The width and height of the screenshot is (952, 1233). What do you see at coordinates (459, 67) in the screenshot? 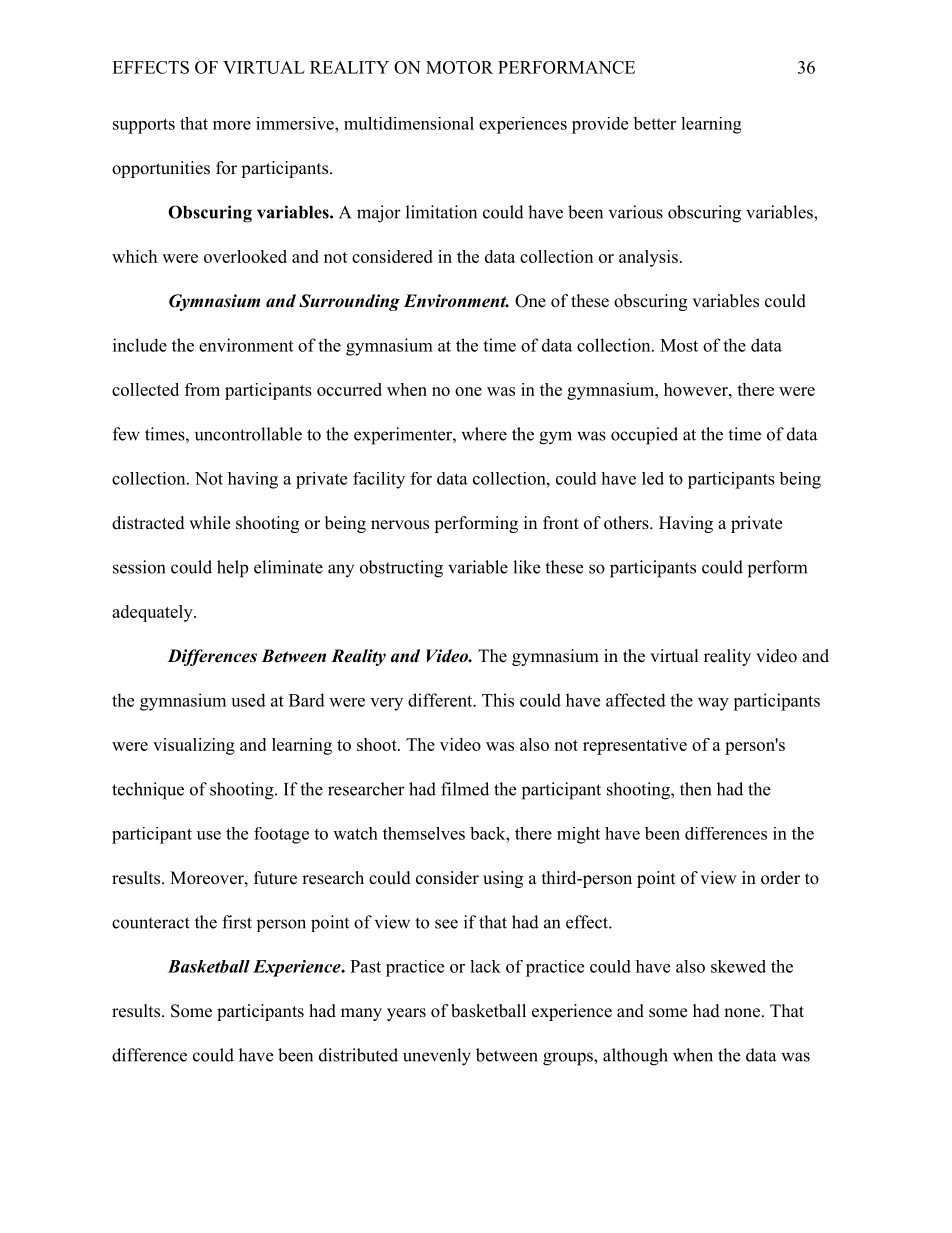
I see `MOTOR` at bounding box center [459, 67].
